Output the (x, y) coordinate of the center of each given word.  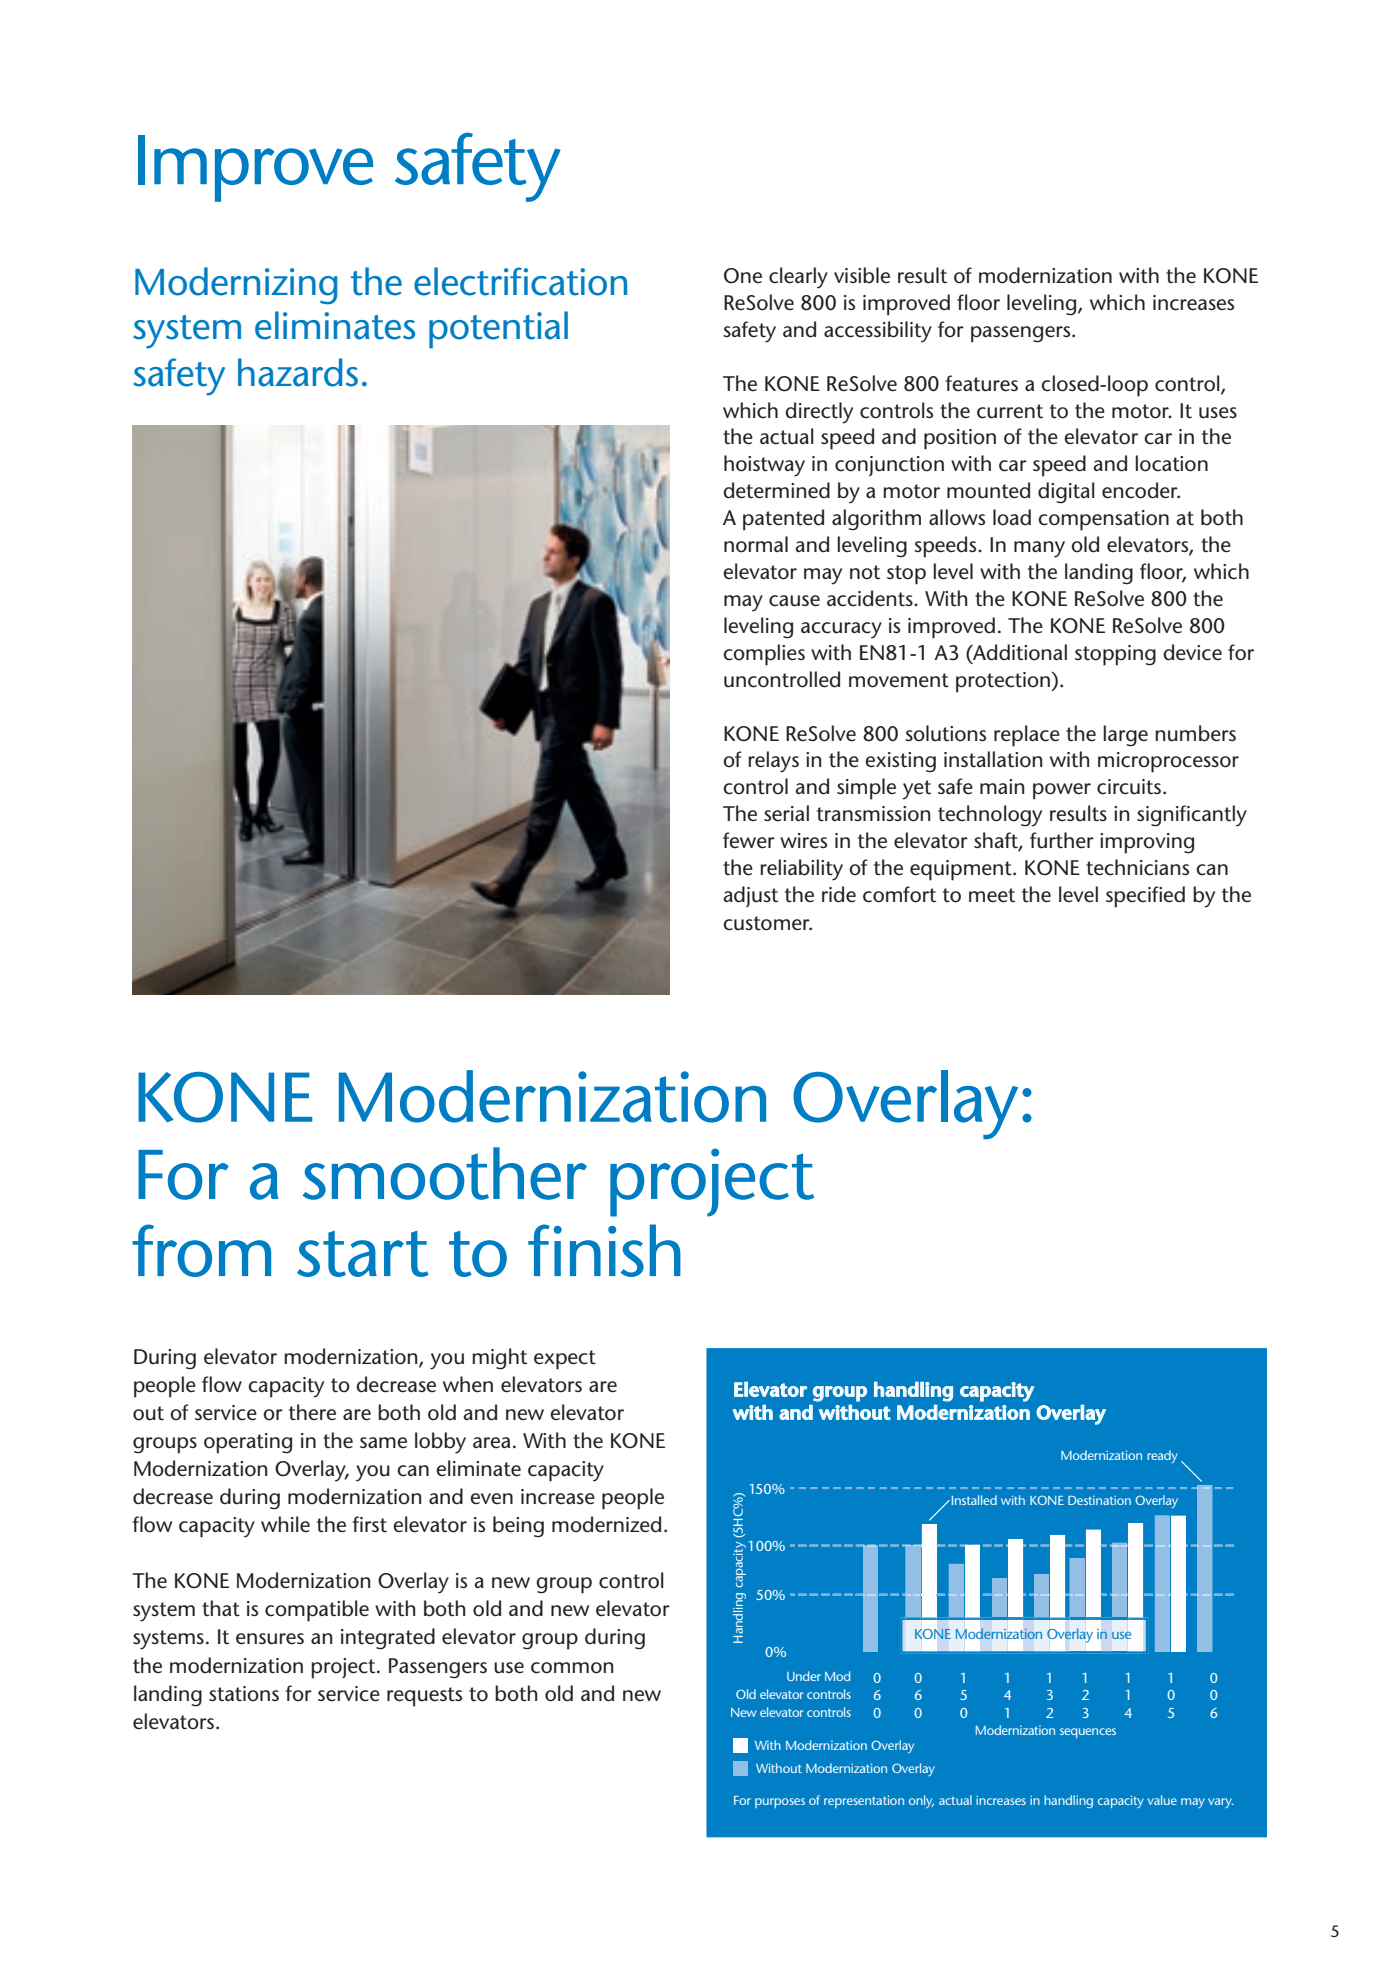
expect (565, 1360)
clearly (798, 278)
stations (244, 1694)
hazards (298, 372)
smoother (445, 1173)
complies (764, 655)
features (981, 383)
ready (1162, 1456)
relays (773, 762)
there (312, 1412)
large (1125, 736)
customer (767, 923)
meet (992, 895)
